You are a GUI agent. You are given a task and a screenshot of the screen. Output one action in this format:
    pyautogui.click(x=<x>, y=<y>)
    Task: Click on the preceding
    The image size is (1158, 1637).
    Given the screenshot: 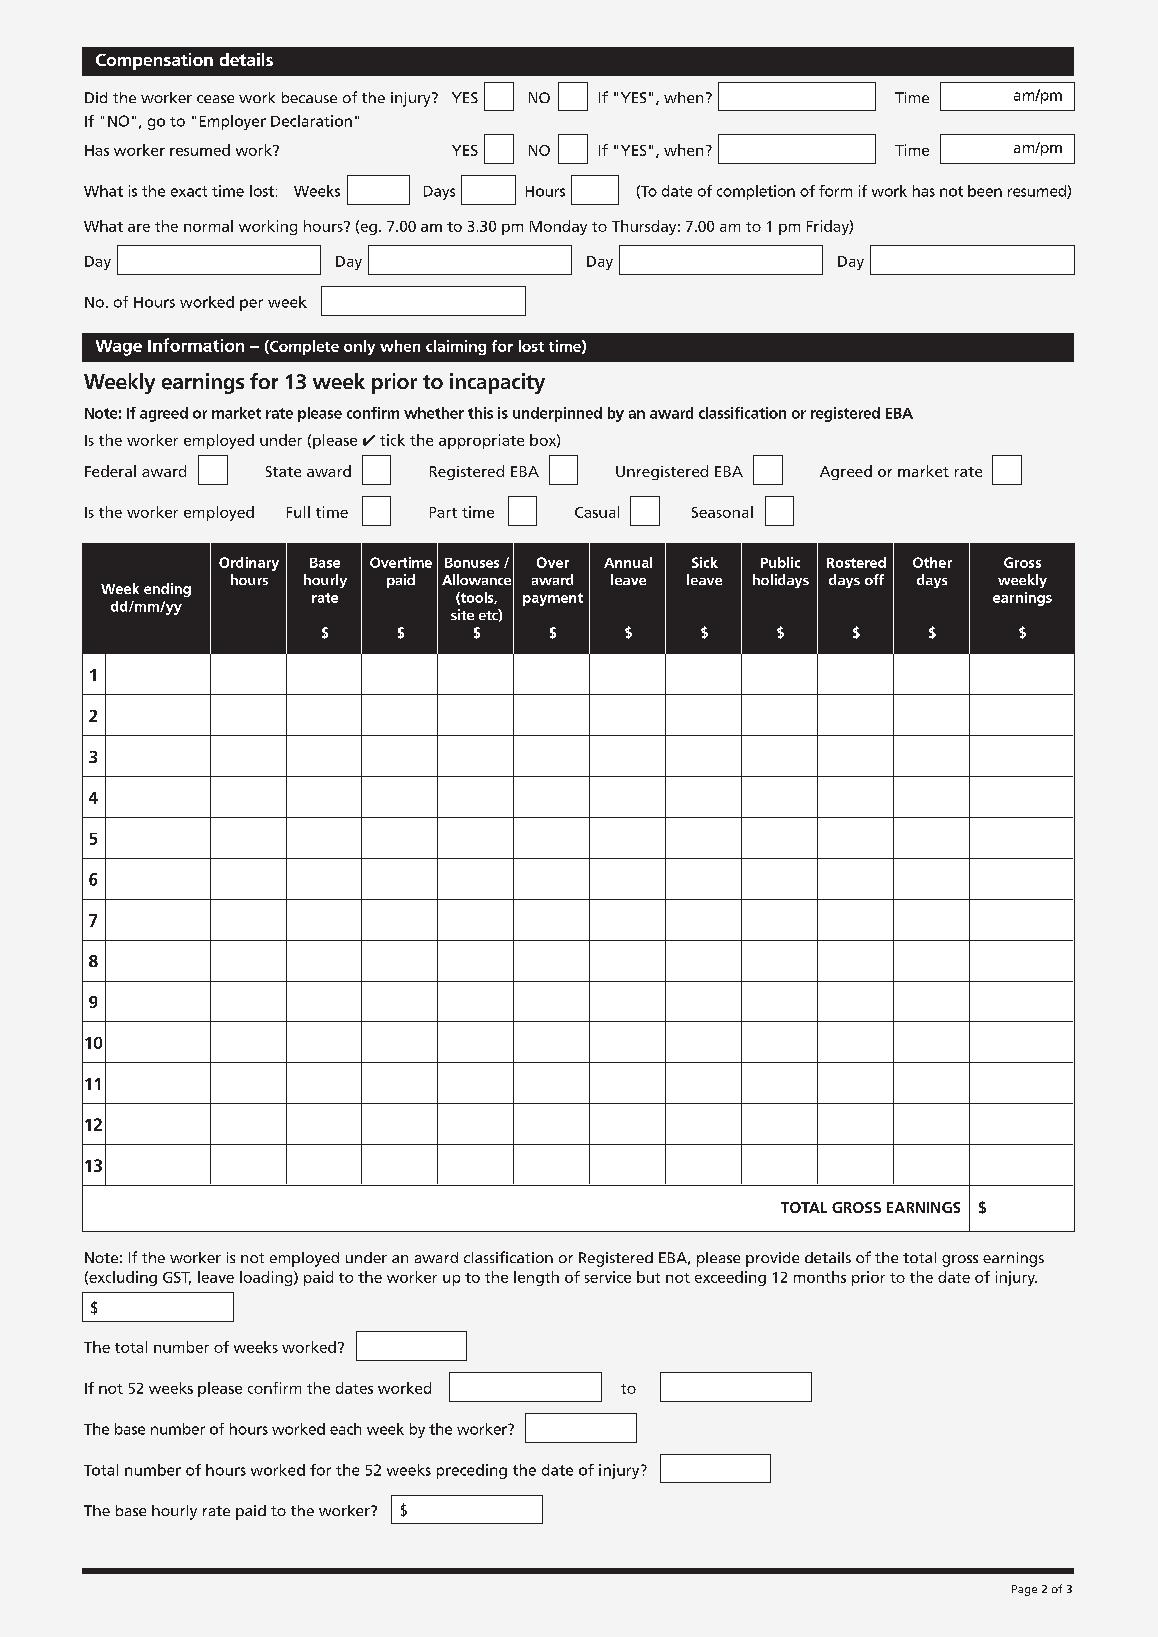 What is the action you would take?
    pyautogui.click(x=472, y=1471)
